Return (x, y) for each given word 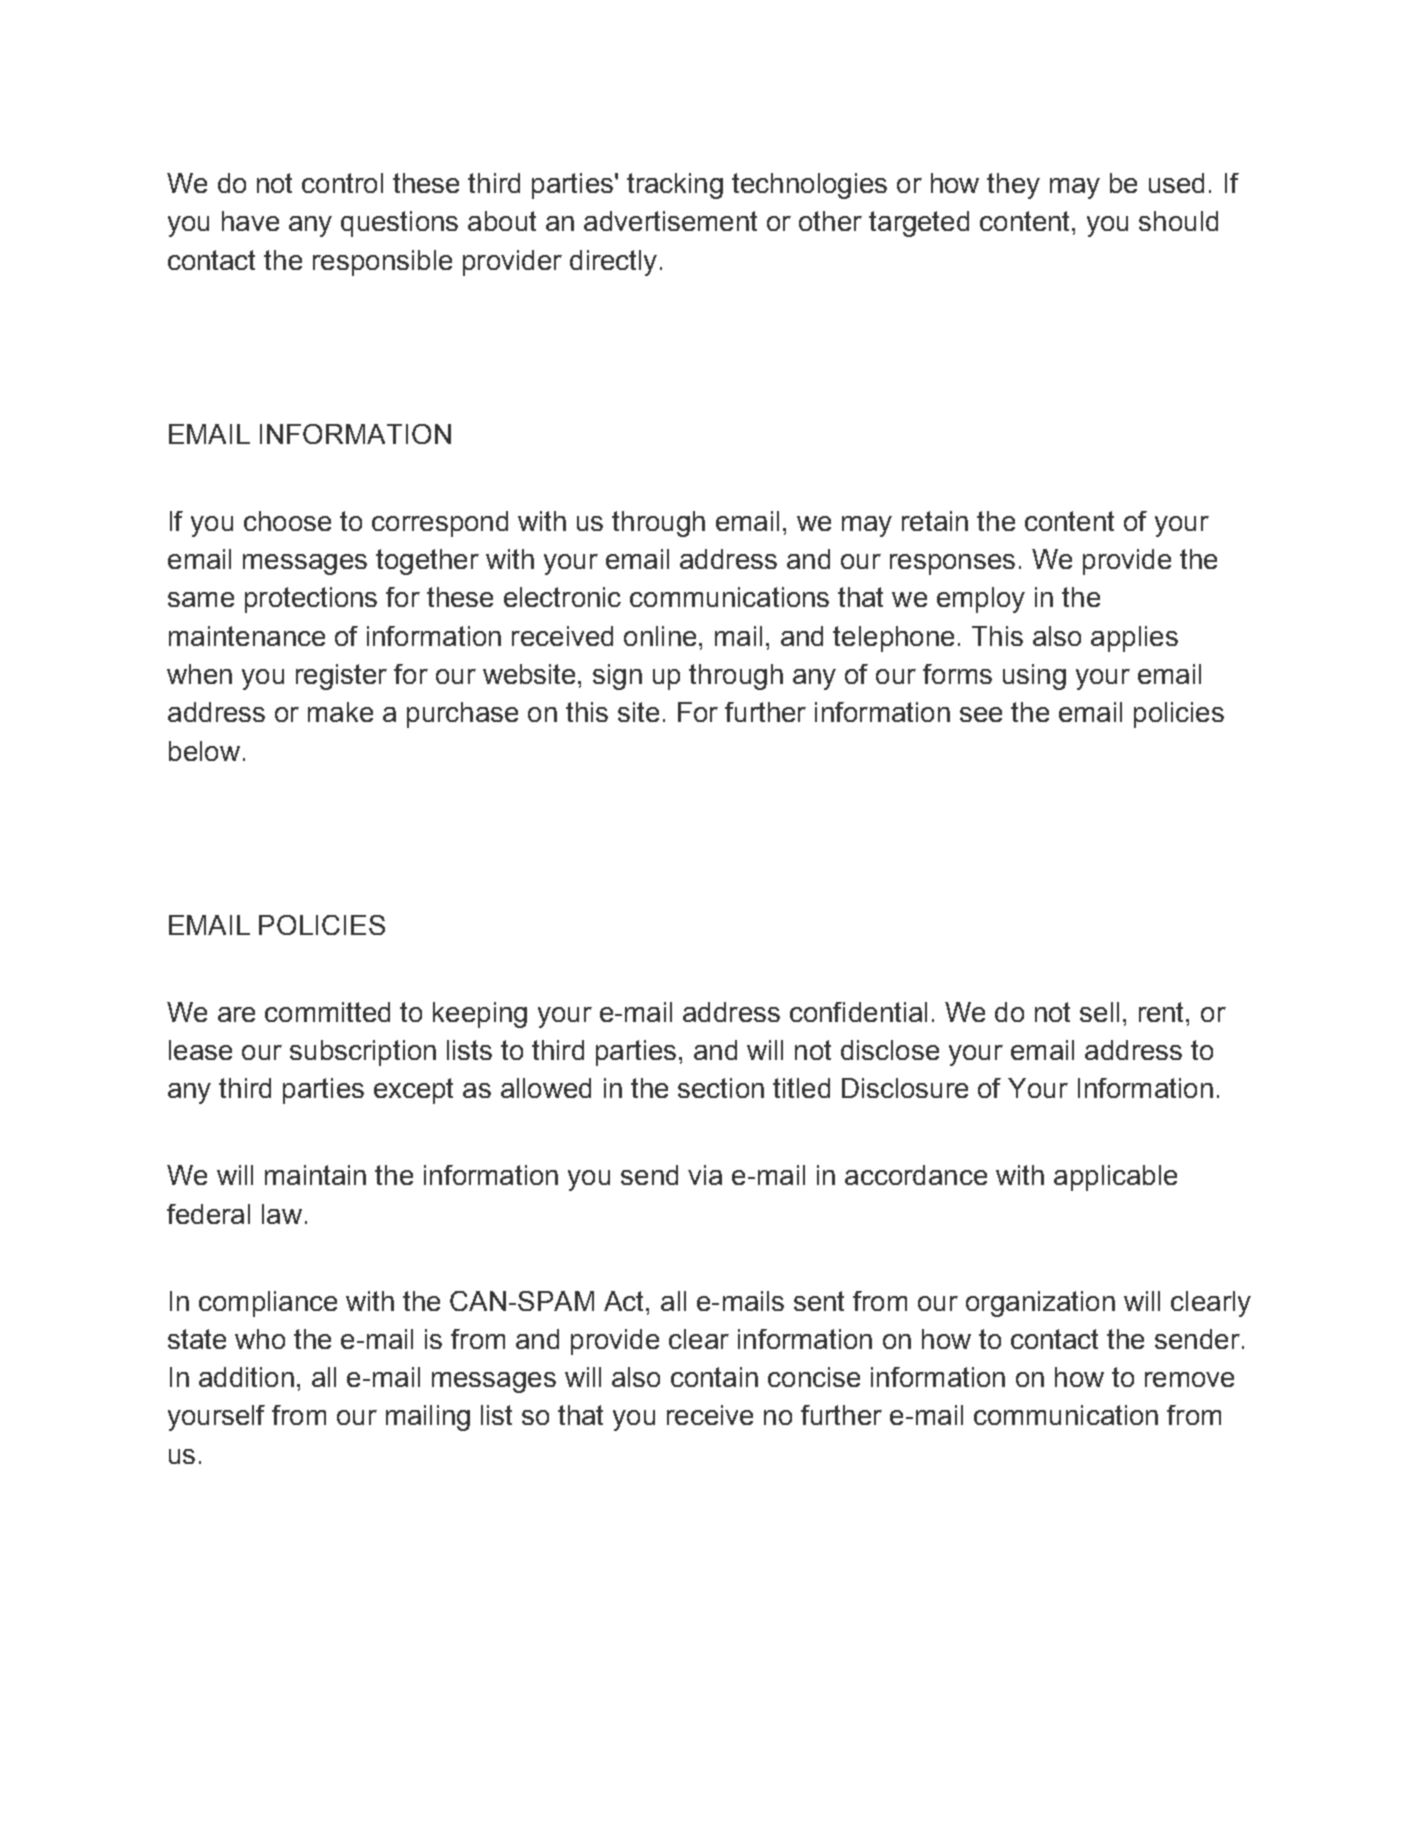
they (1013, 186)
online (660, 636)
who (260, 1339)
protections (311, 600)
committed (327, 1012)
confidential (858, 1012)
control (342, 183)
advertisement (670, 221)
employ (981, 600)
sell (1099, 1012)
